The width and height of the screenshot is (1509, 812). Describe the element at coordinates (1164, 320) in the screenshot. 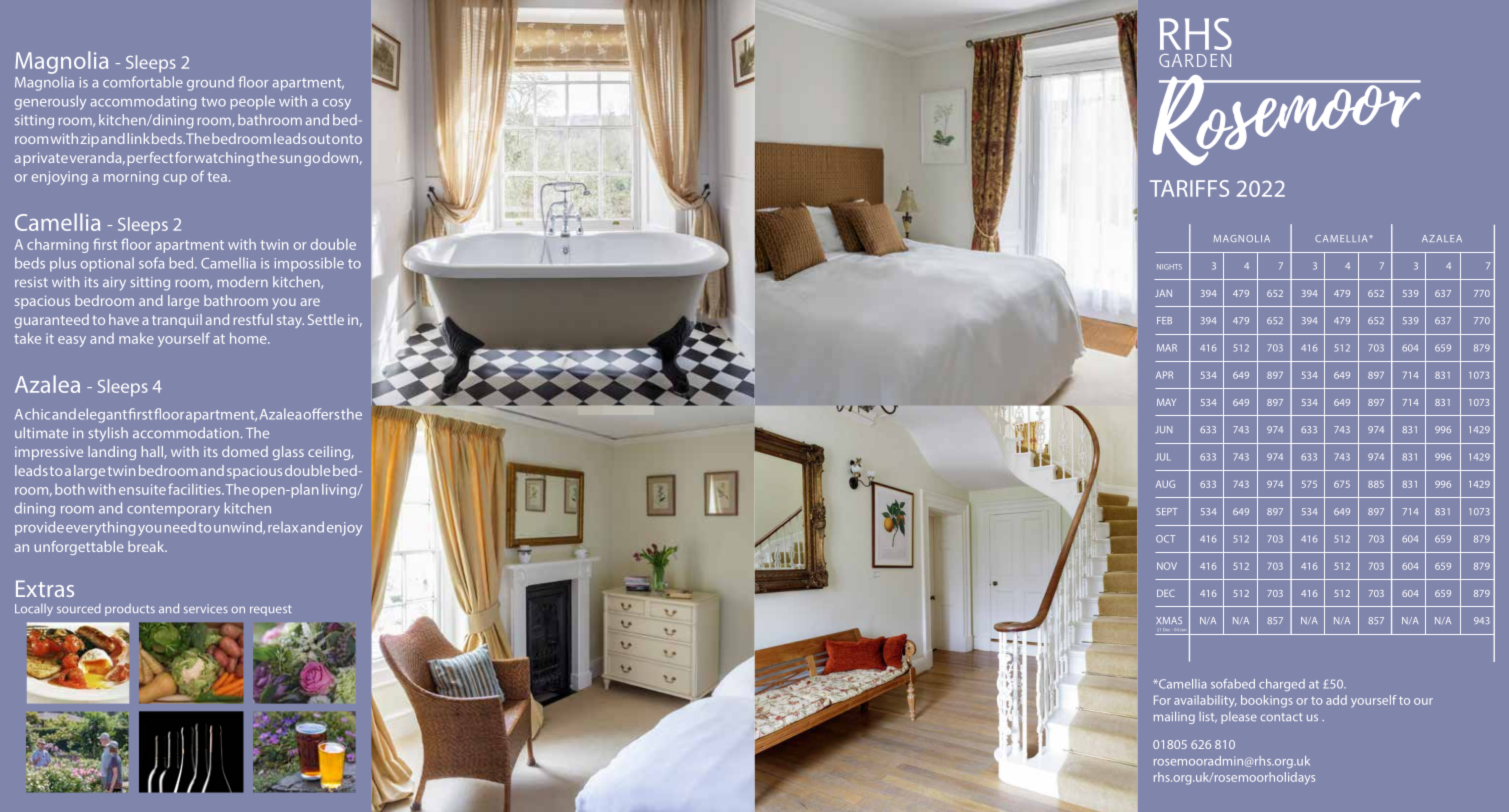

I see `FEB` at that location.
